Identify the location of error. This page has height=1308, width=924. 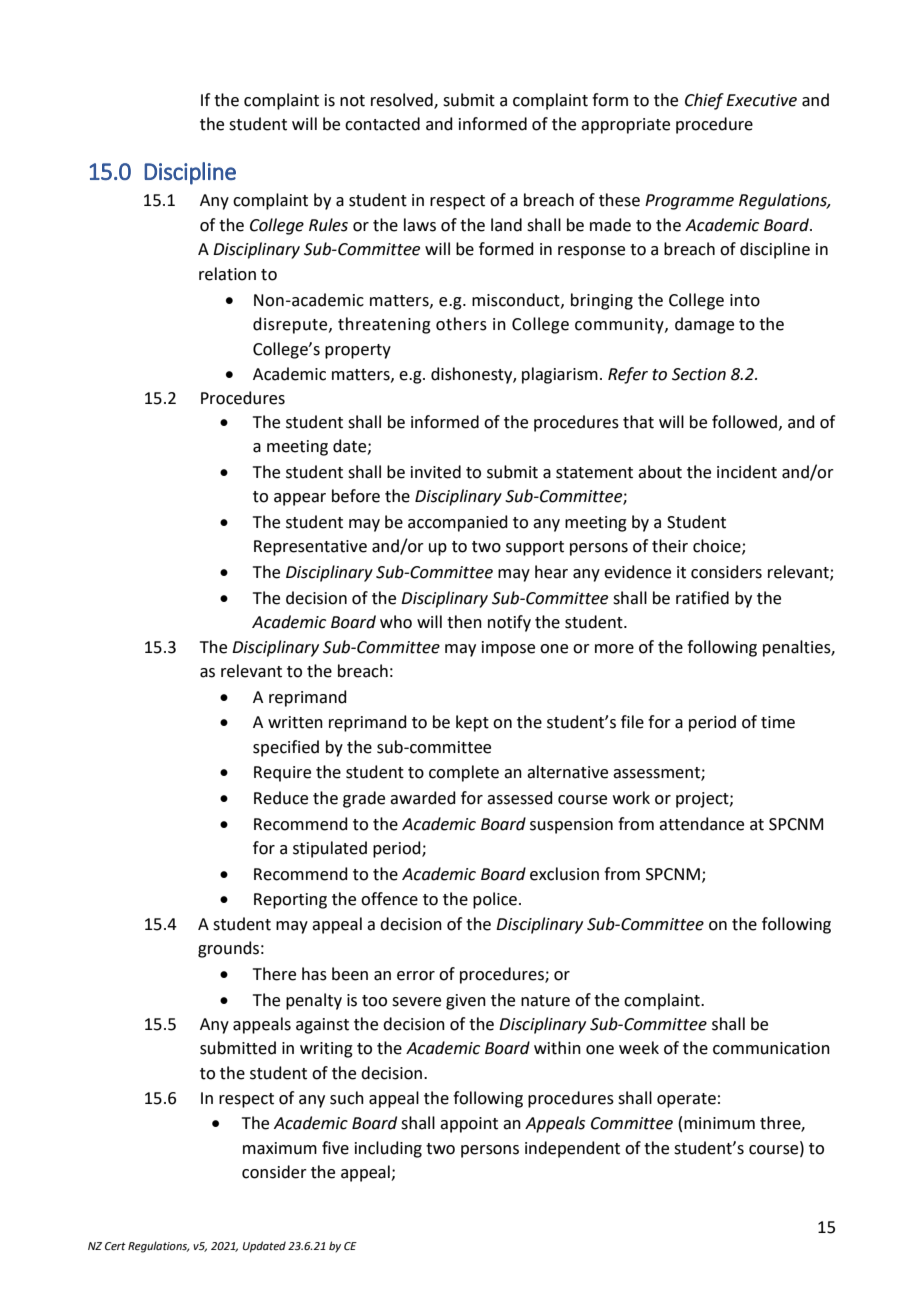
(416, 976).
